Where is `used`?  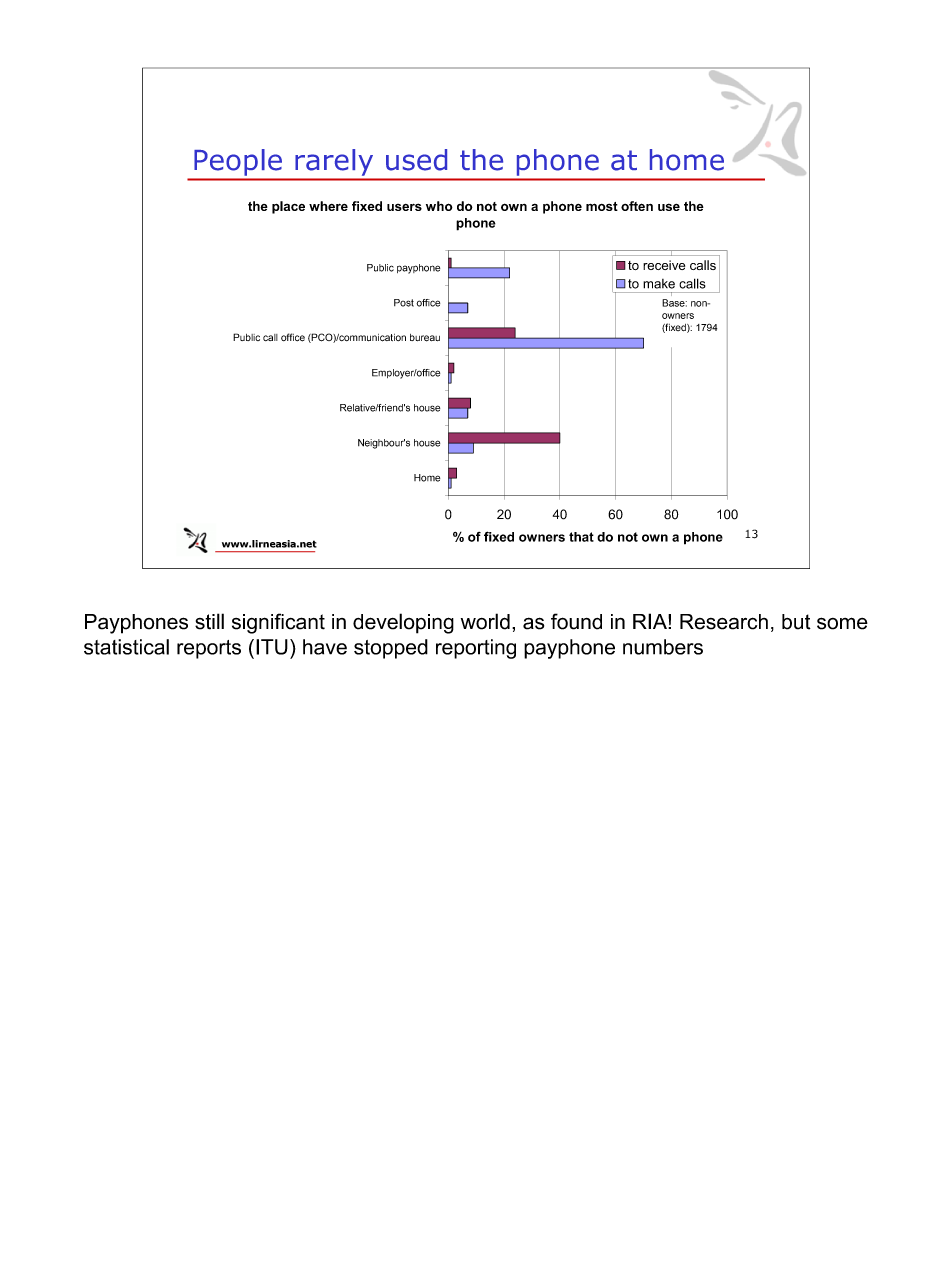 used is located at coordinates (416, 160).
